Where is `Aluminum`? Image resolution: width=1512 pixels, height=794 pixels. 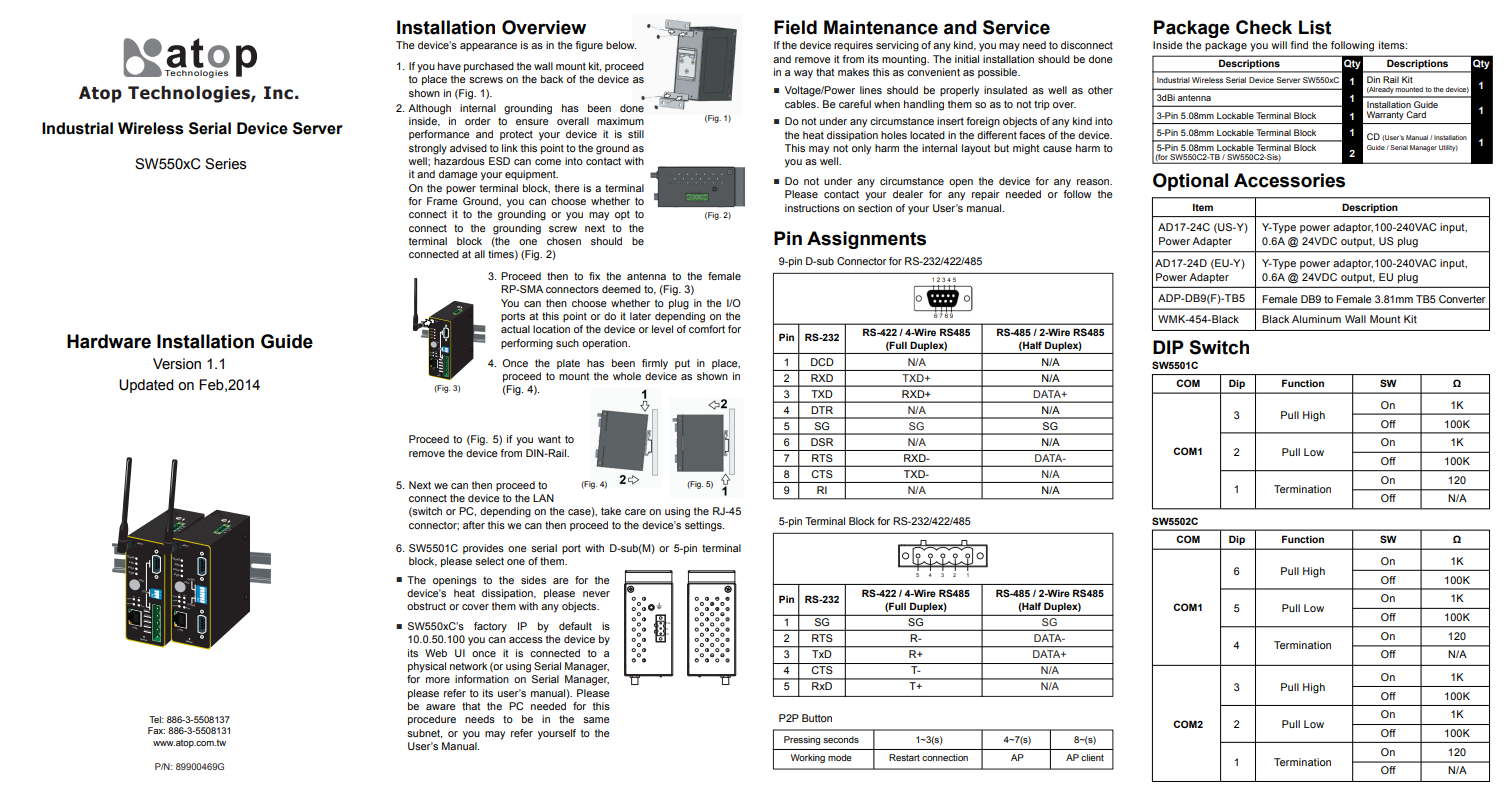
Aluminum is located at coordinates (1316, 319).
